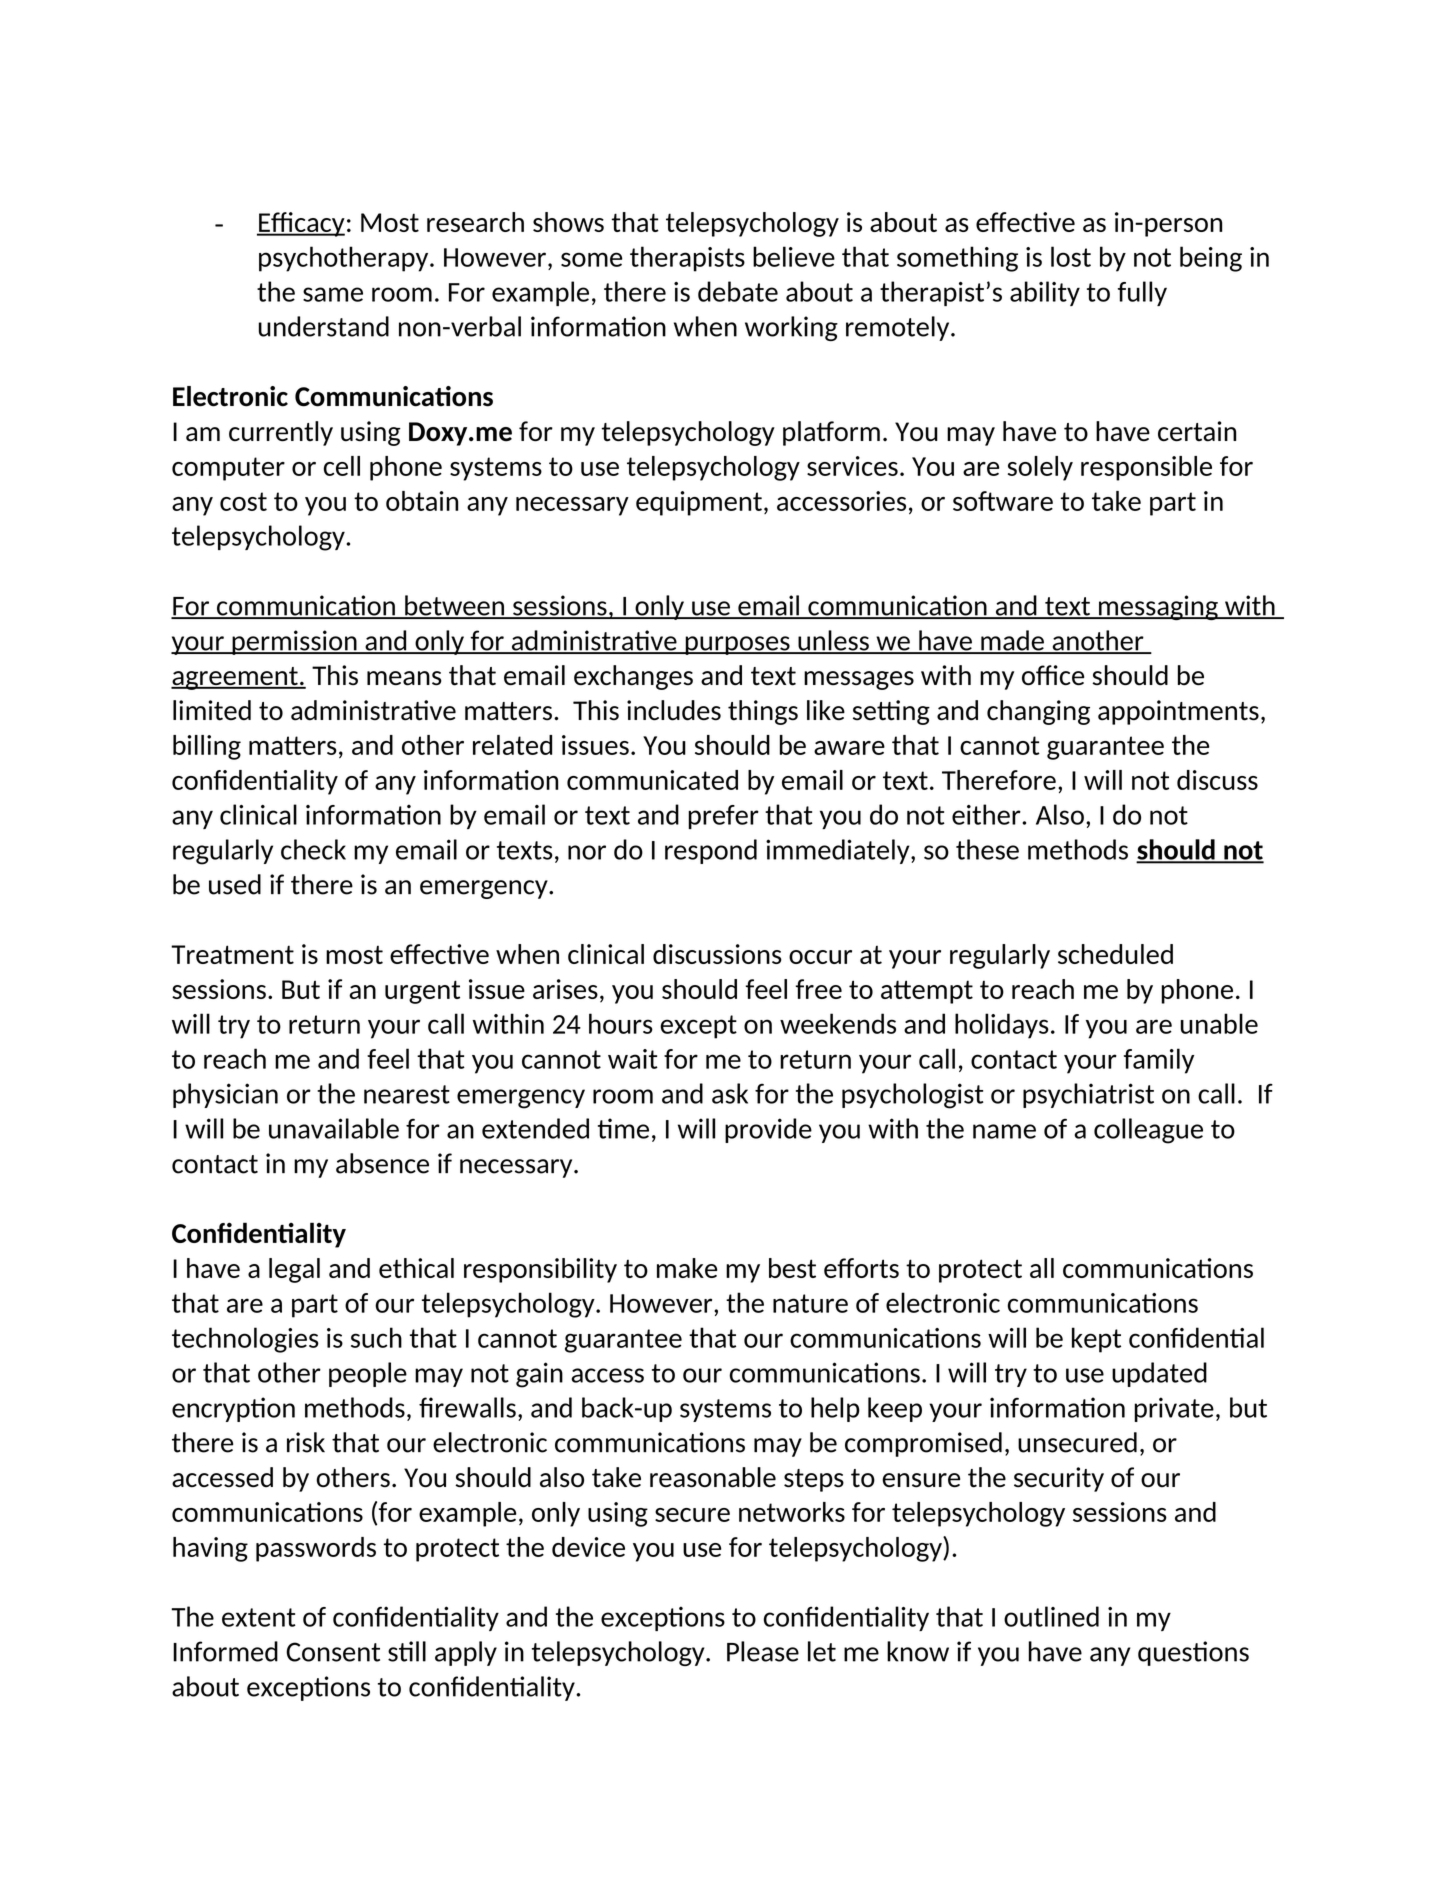 Image resolution: width=1456 pixels, height=1885 pixels. What do you see at coordinates (333, 1652) in the image?
I see `Consent` at bounding box center [333, 1652].
